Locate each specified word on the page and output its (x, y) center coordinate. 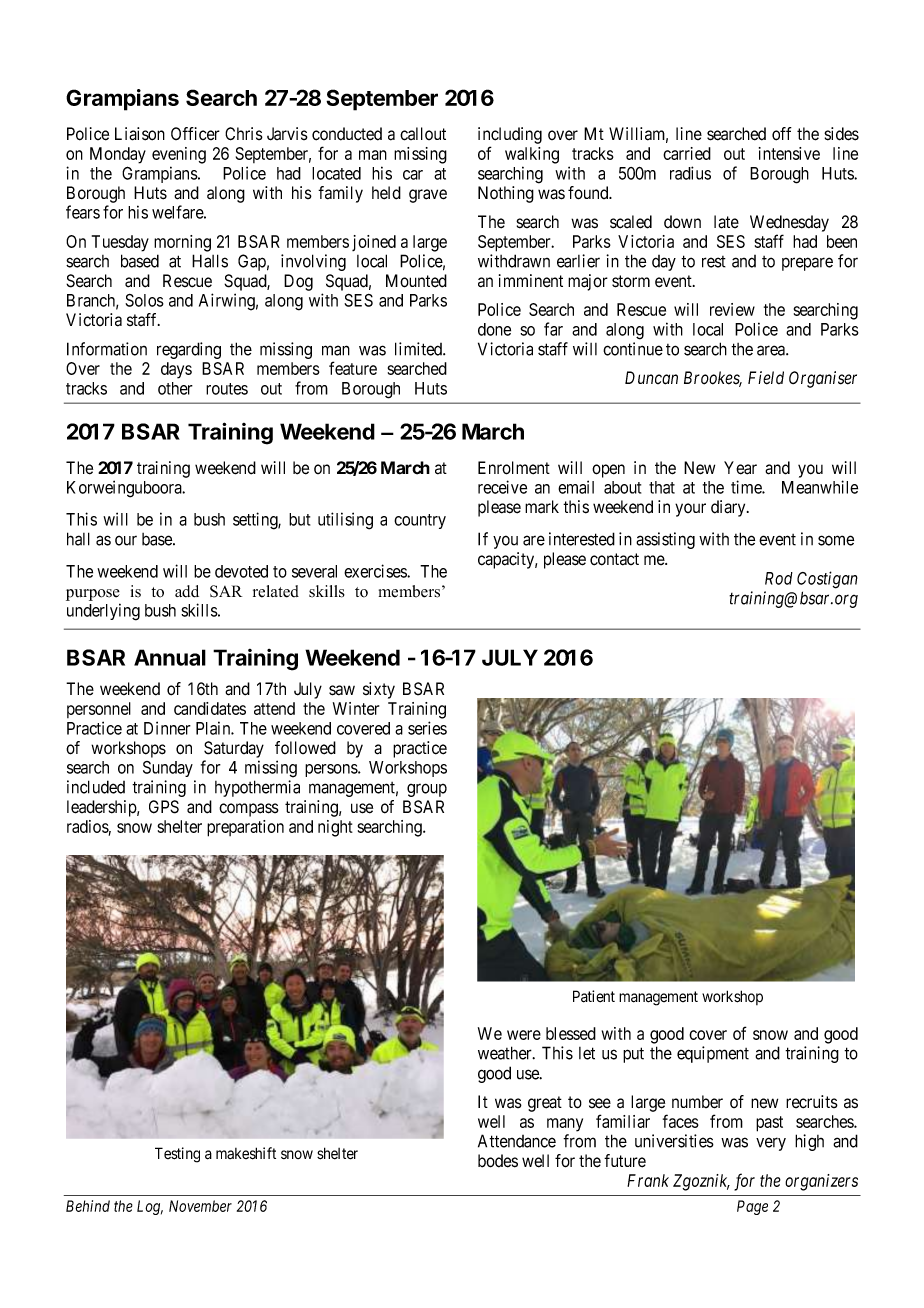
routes (227, 389)
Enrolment (514, 468)
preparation (245, 828)
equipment (713, 1054)
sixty (379, 690)
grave (428, 196)
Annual (170, 657)
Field (766, 378)
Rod (779, 578)
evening (179, 155)
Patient (594, 996)
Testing (177, 1155)
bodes (498, 1161)
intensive (789, 153)
